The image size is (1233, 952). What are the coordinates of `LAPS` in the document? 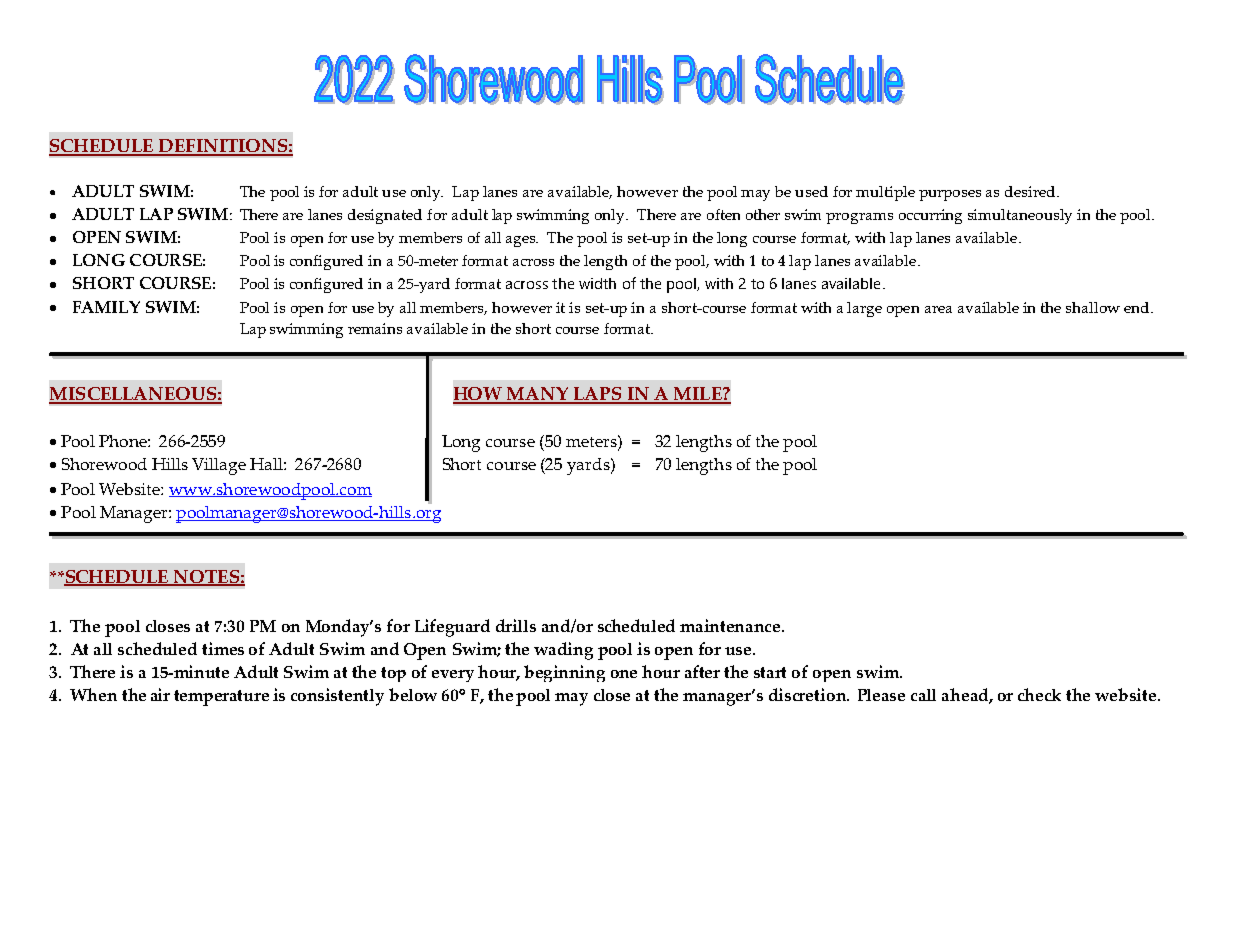 It's located at (597, 395).
